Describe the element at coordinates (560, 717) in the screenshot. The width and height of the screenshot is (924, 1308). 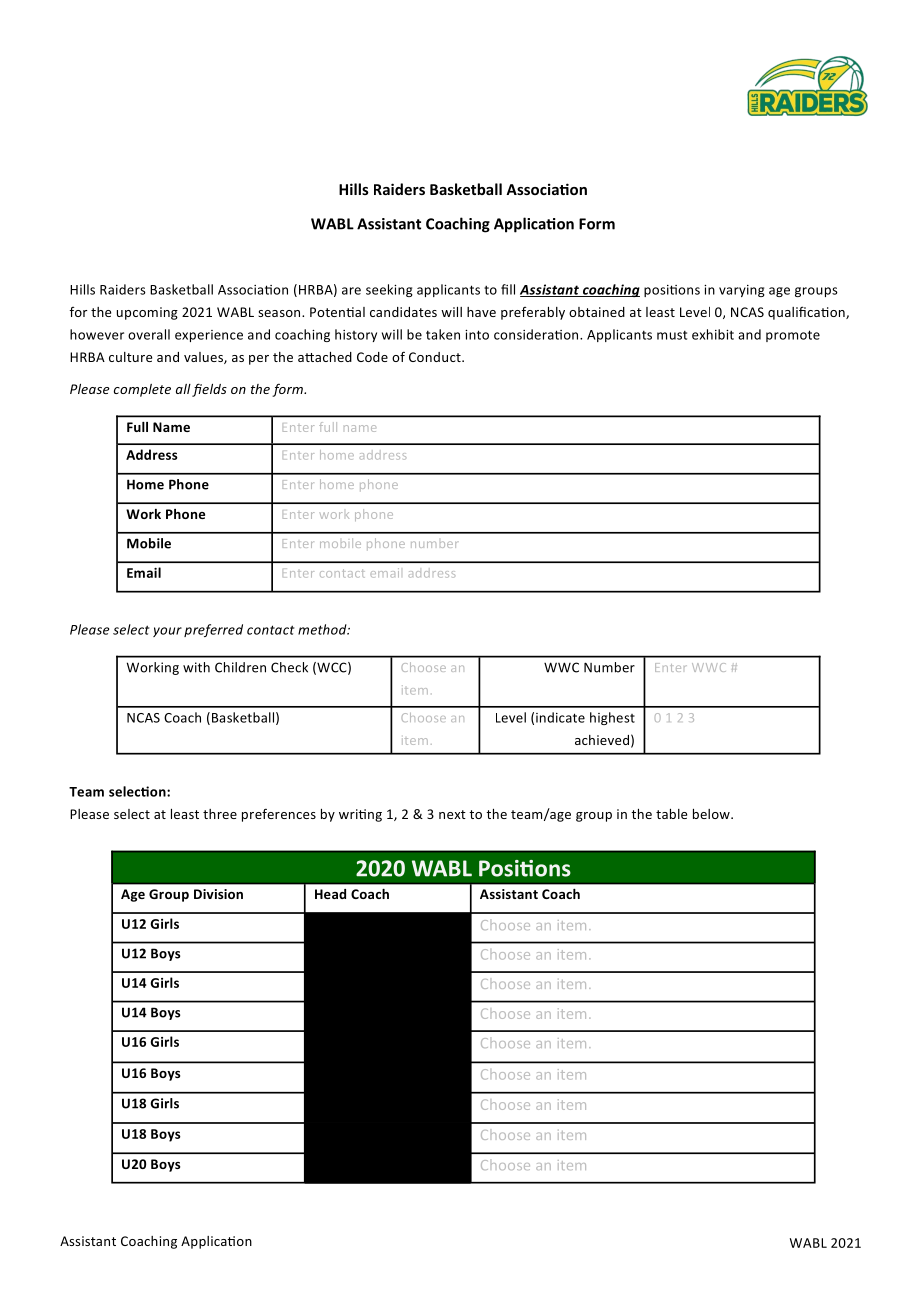
I see `indicate` at that location.
